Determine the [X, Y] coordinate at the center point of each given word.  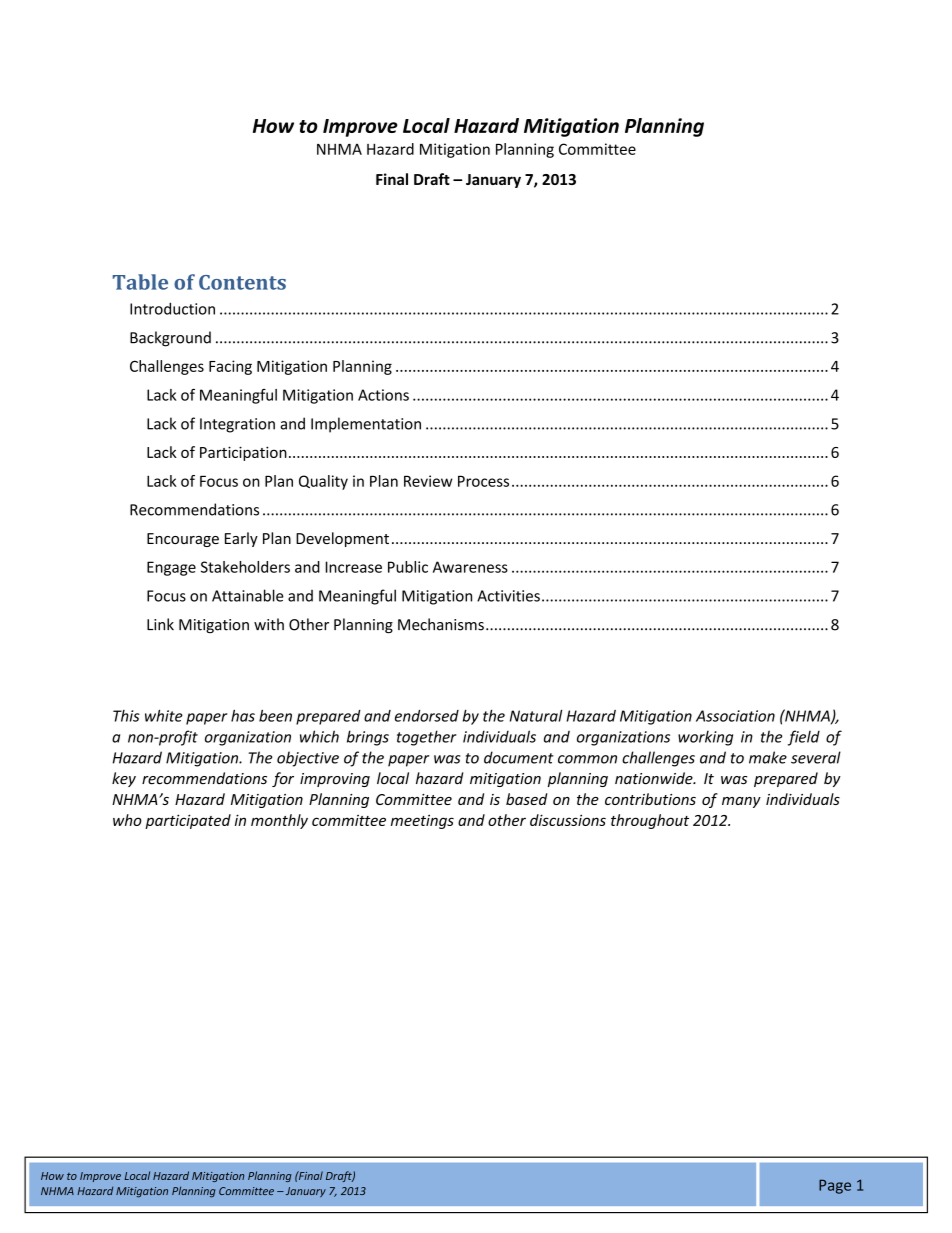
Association [735, 716]
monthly [279, 821]
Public [408, 567]
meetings [422, 821]
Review [428, 481]
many [741, 802]
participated [188, 821]
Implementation [366, 425]
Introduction [172, 308]
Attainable [248, 595]
